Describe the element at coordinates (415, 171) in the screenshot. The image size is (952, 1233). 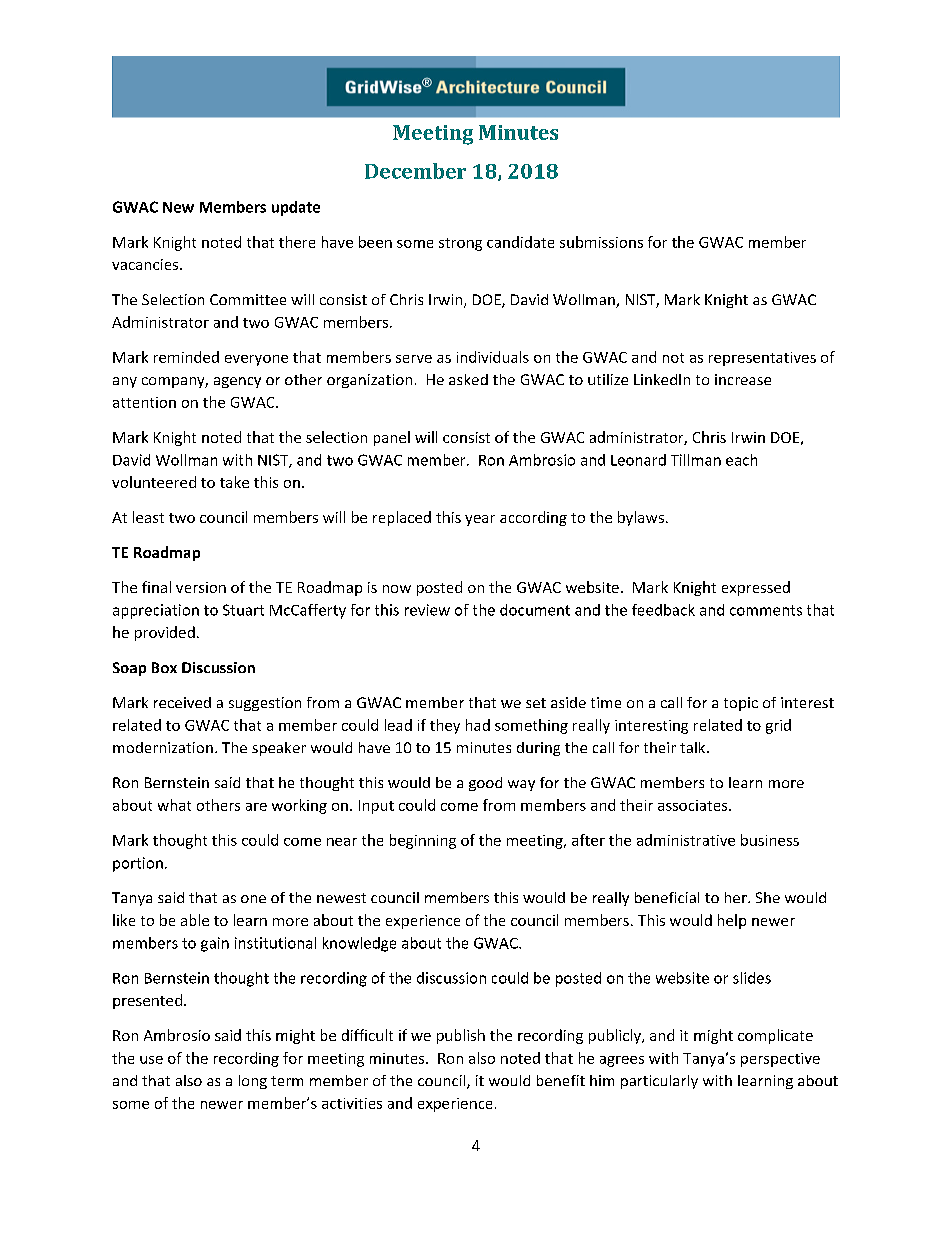
I see `December` at that location.
